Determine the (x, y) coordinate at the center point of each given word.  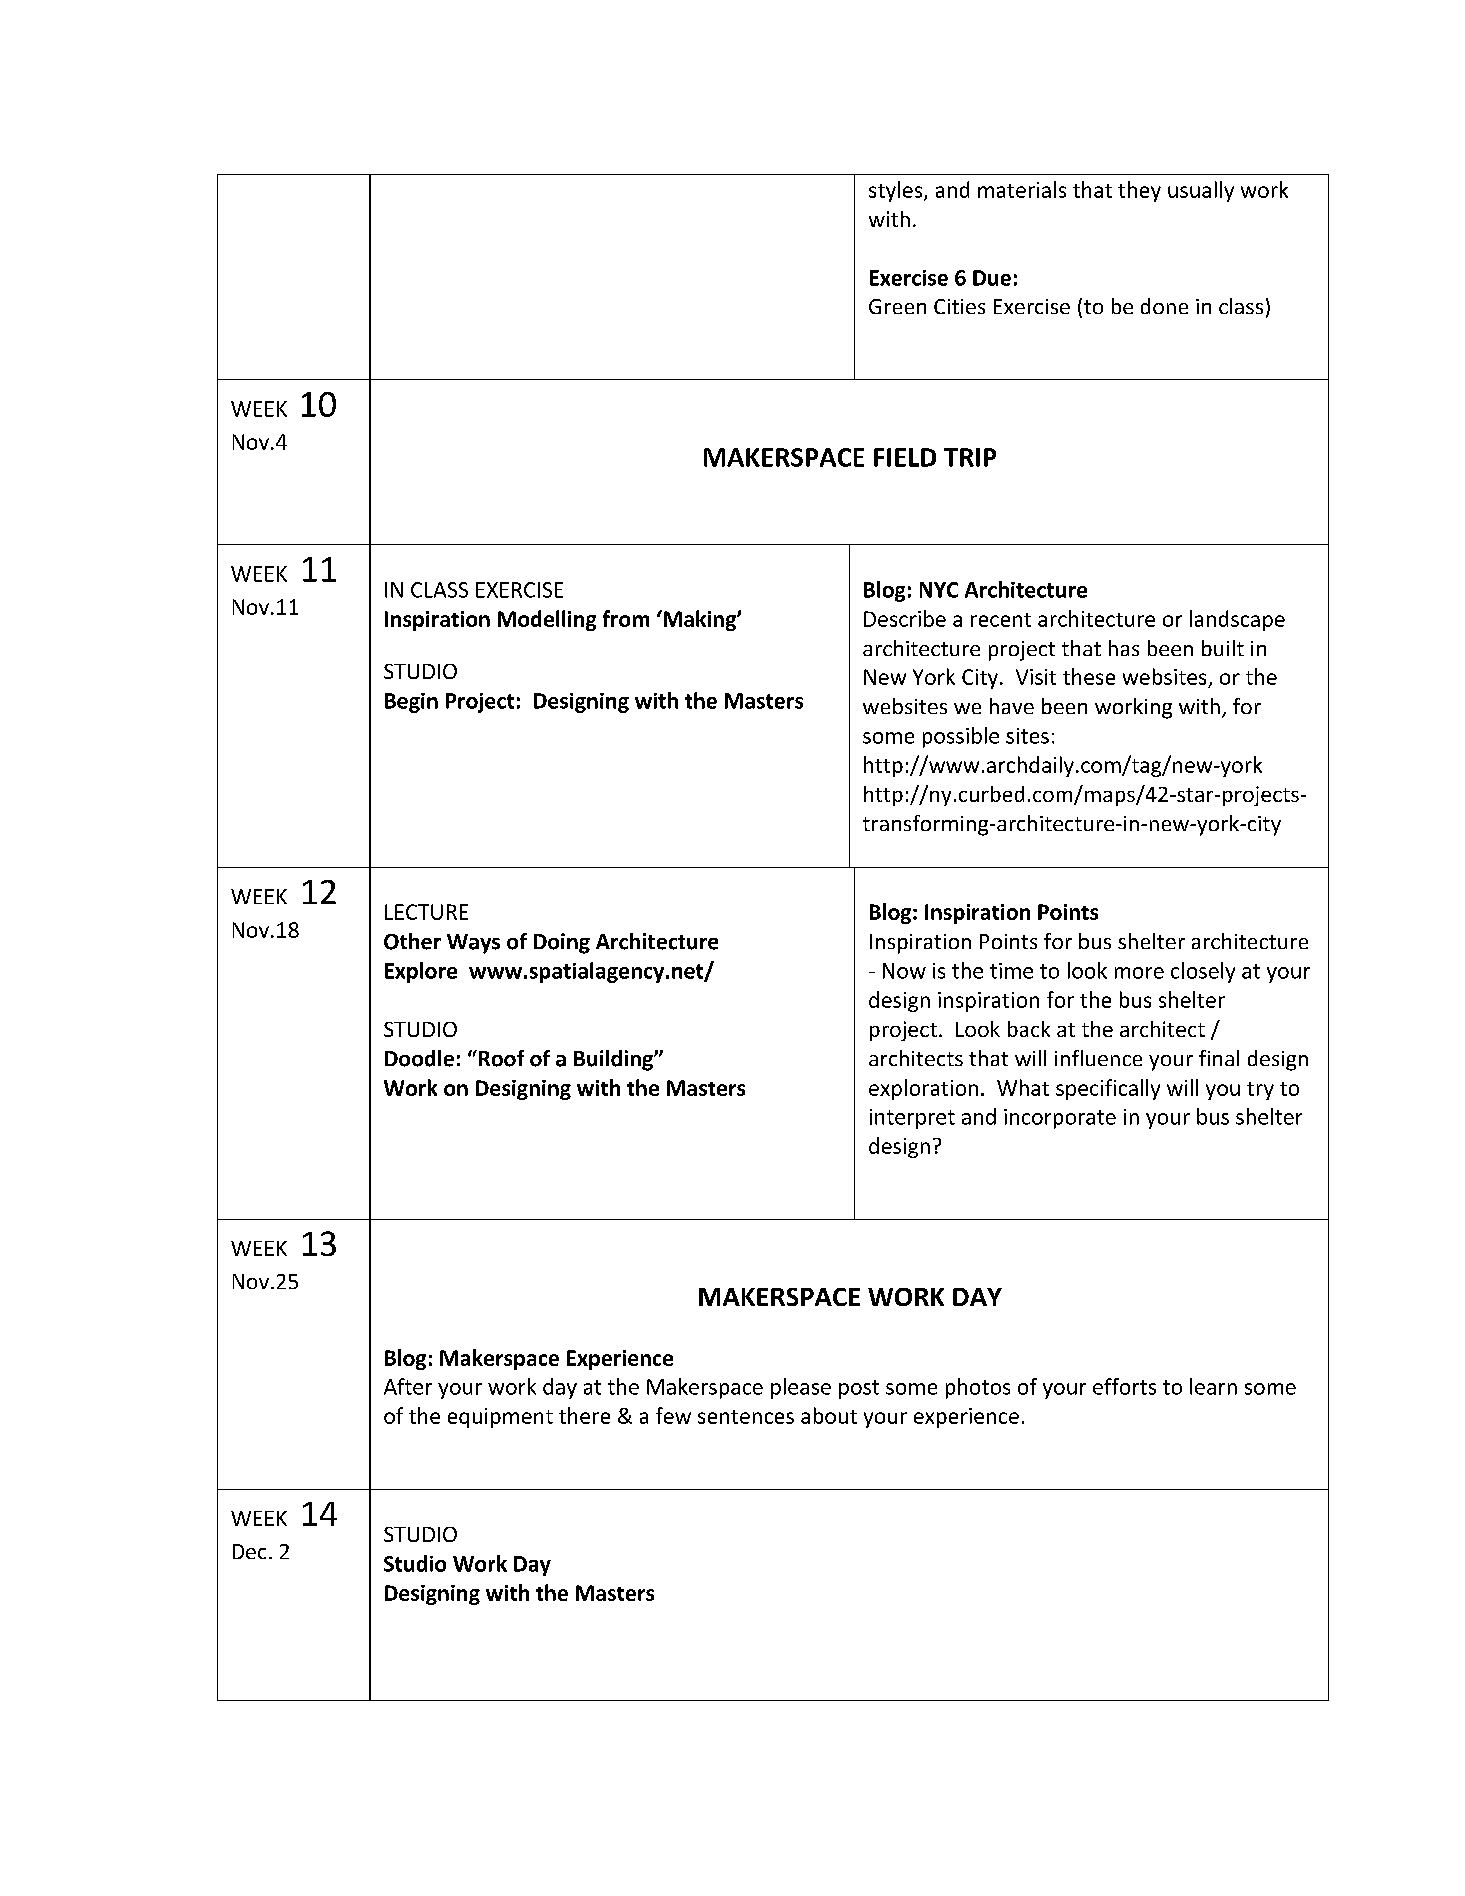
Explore (421, 972)
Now (904, 971)
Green (897, 306)
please (801, 1388)
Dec (249, 1551)
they (1139, 191)
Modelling (547, 620)
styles (897, 191)
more (1139, 973)
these (1089, 676)
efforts (1124, 1386)
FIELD (905, 457)
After (408, 1386)
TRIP (970, 457)
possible (961, 737)
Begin (411, 703)
